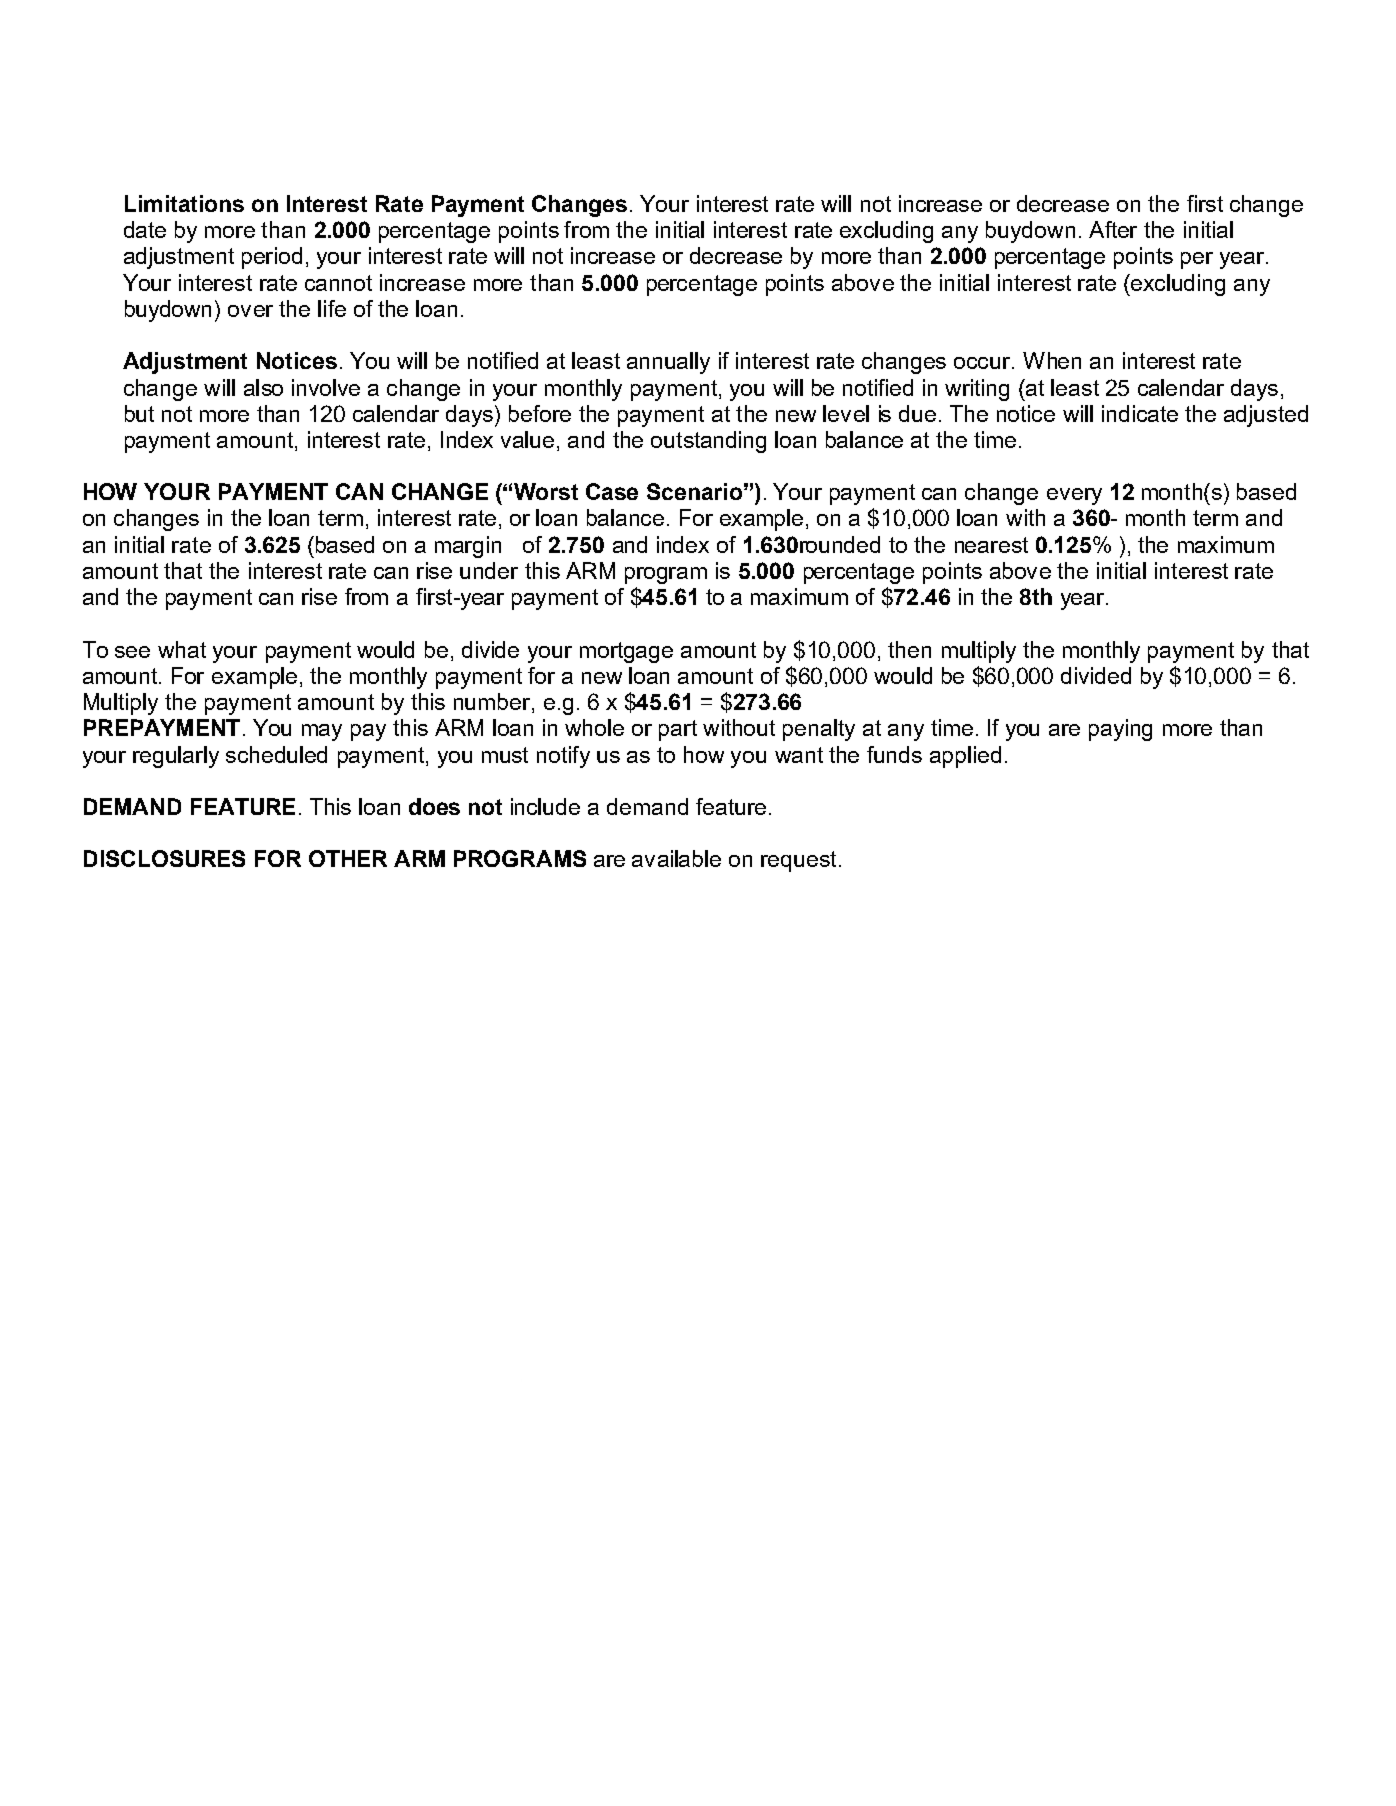 Image resolution: width=1396 pixels, height=1806 pixels. Describe the element at coordinates (184, 203) in the document. I see `Limitations` at that location.
